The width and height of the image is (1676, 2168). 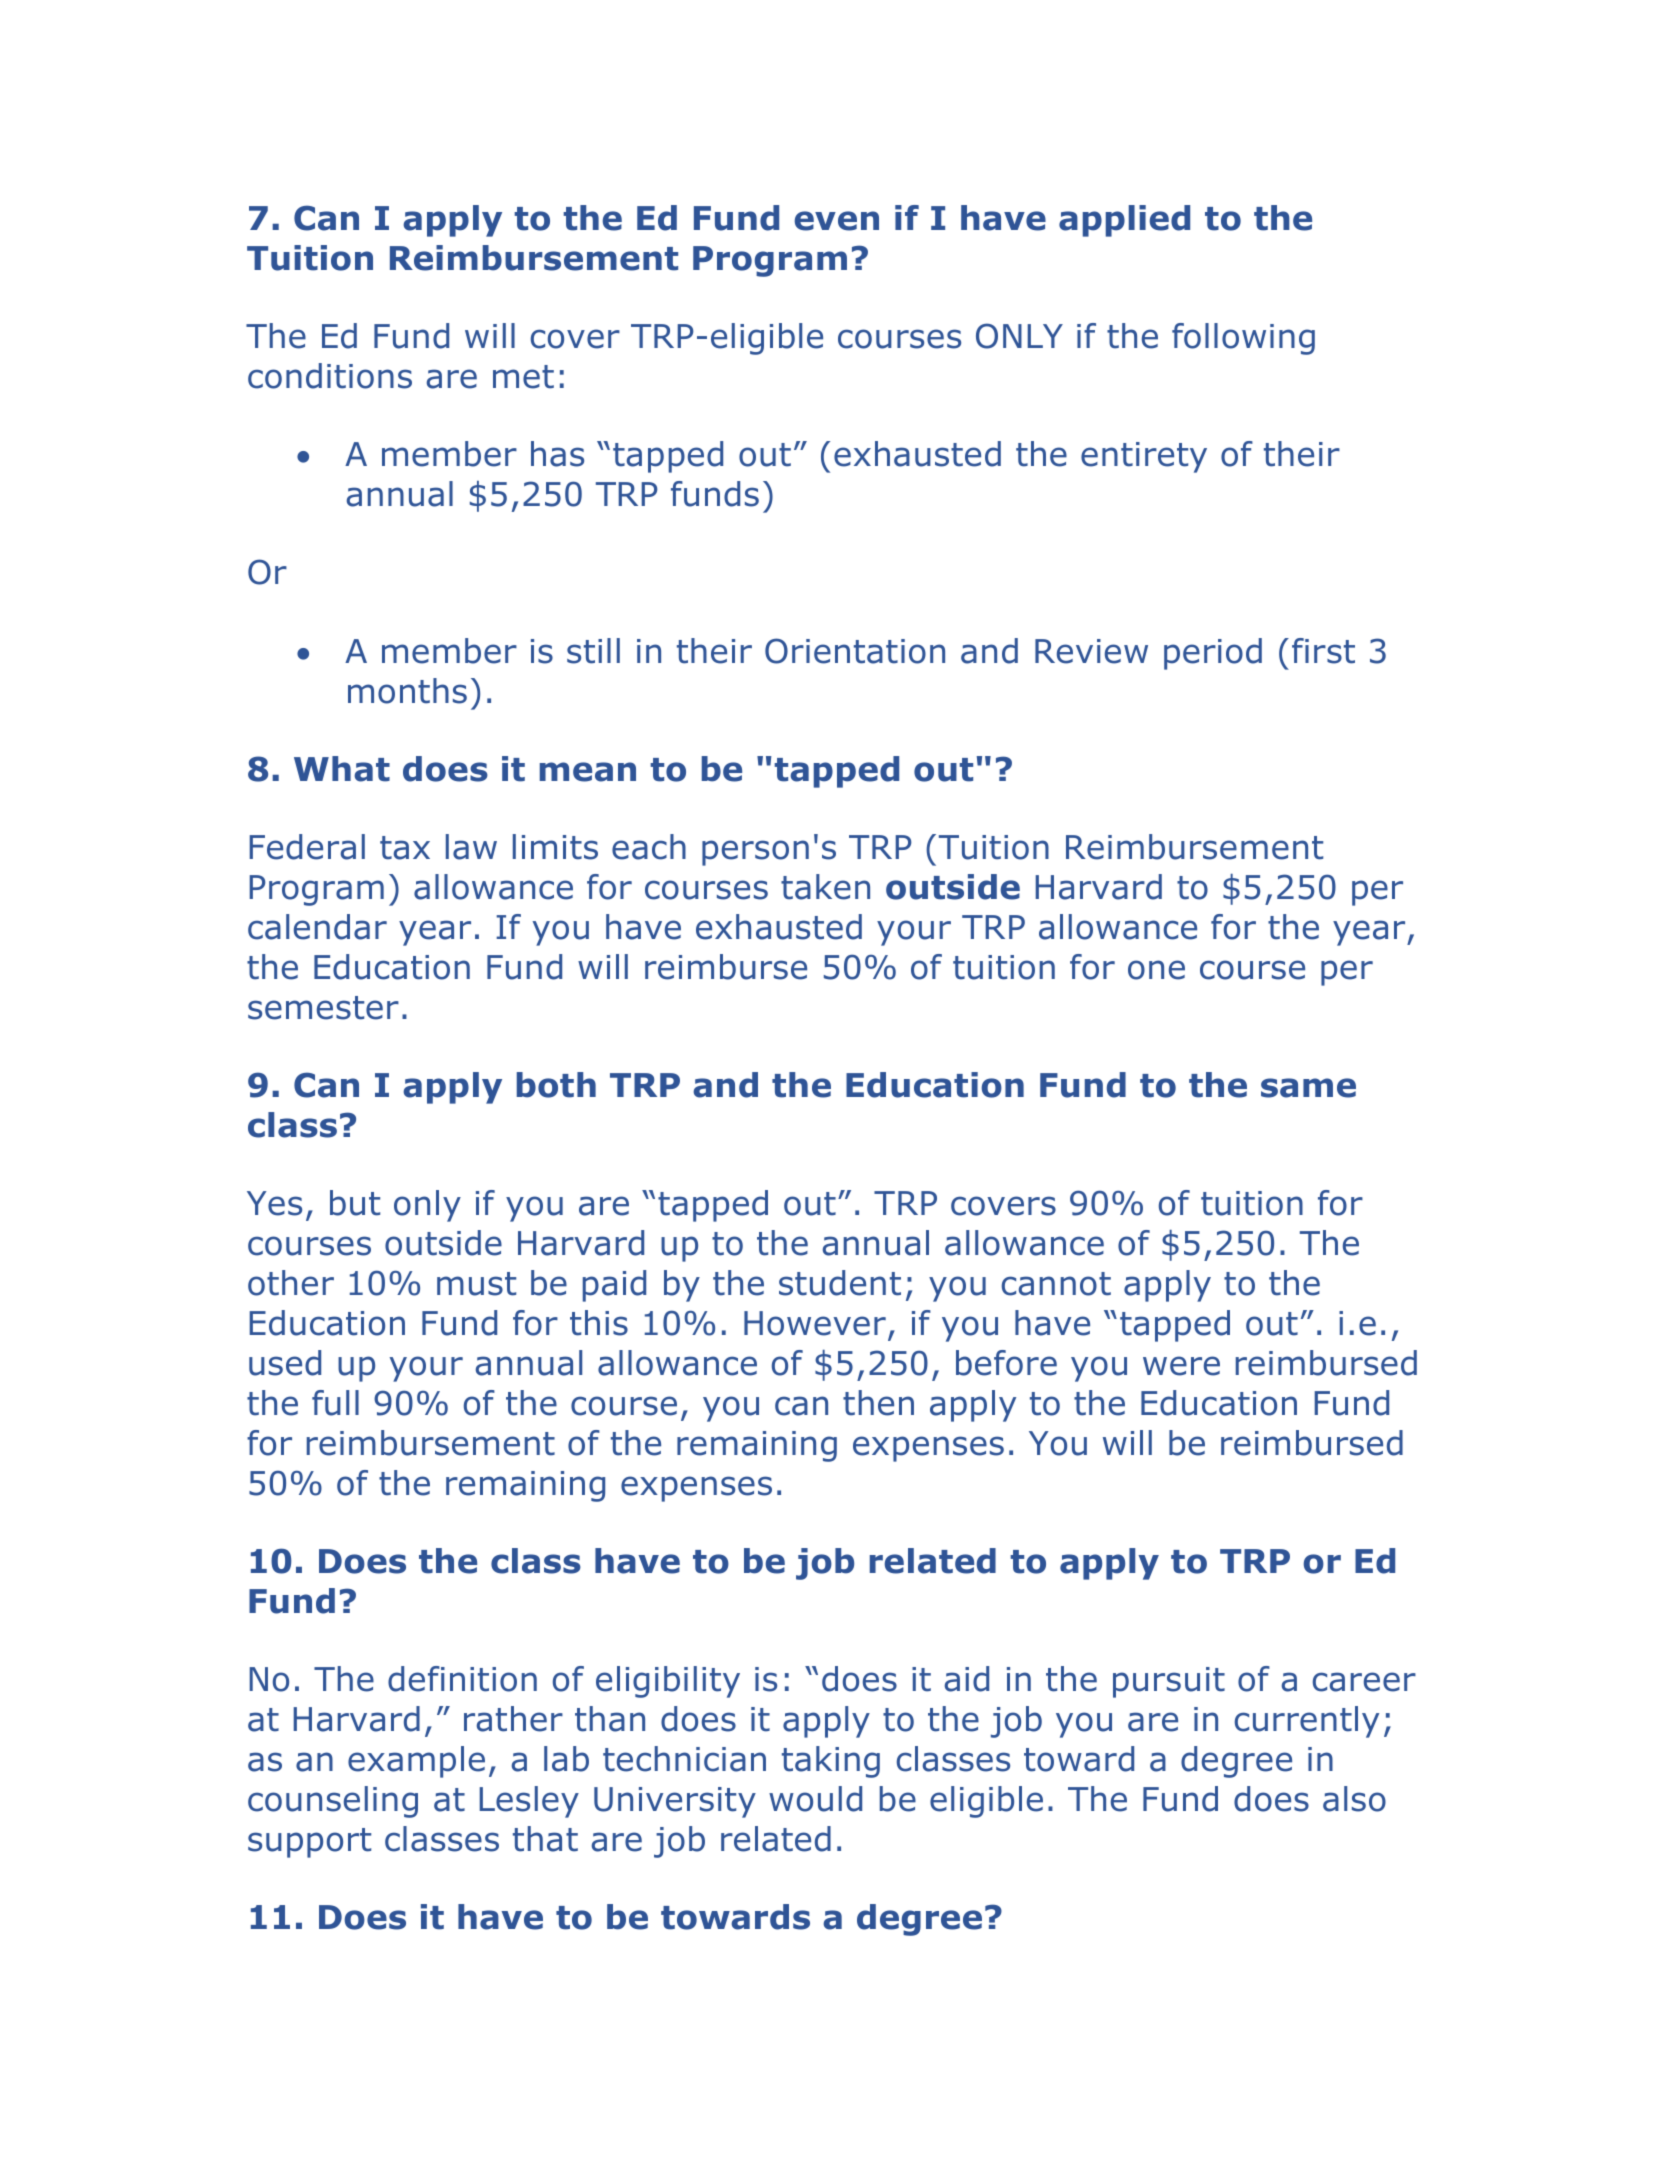 I want to click on following, so click(x=1243, y=339).
